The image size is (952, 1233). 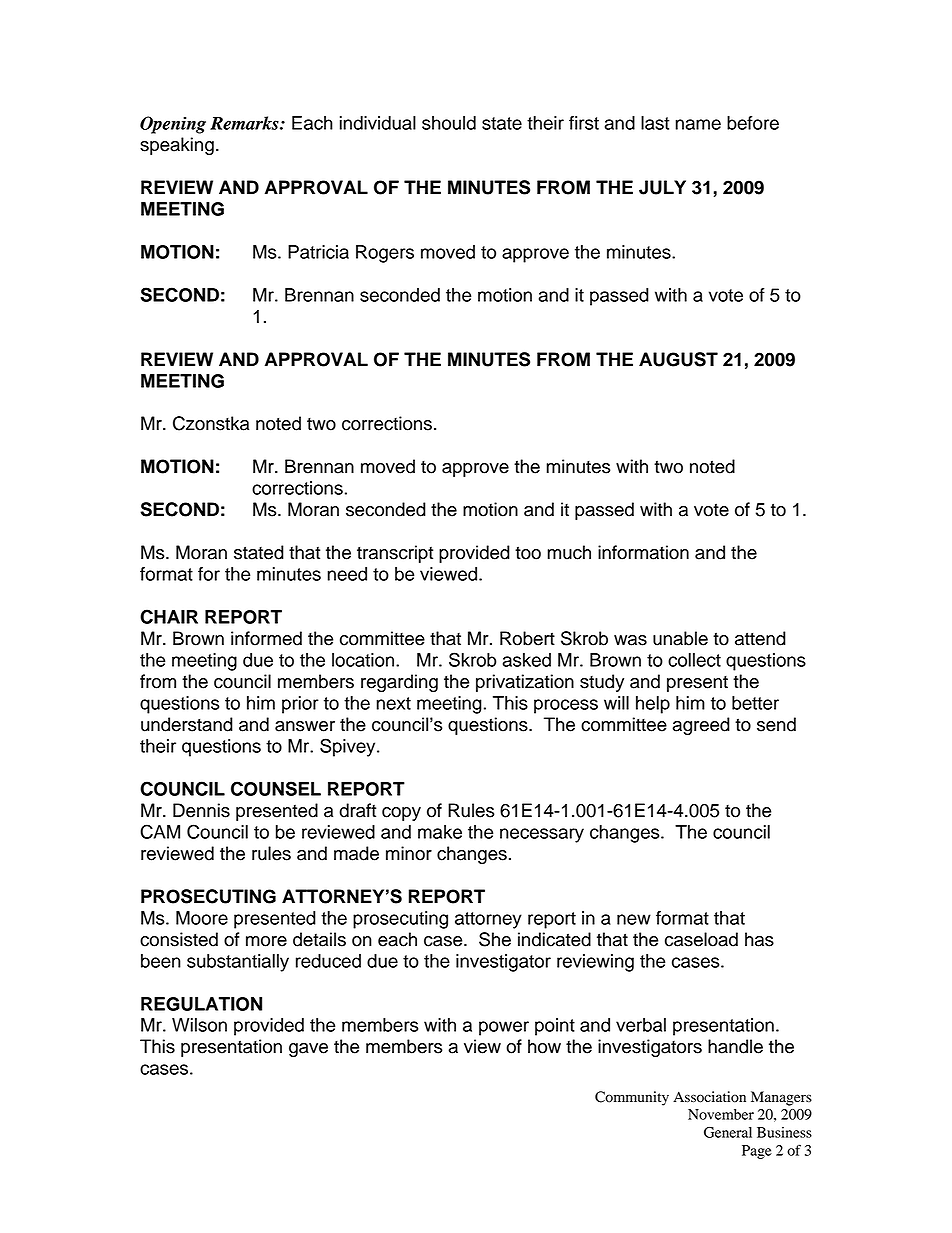 I want to click on unable, so click(x=680, y=638).
